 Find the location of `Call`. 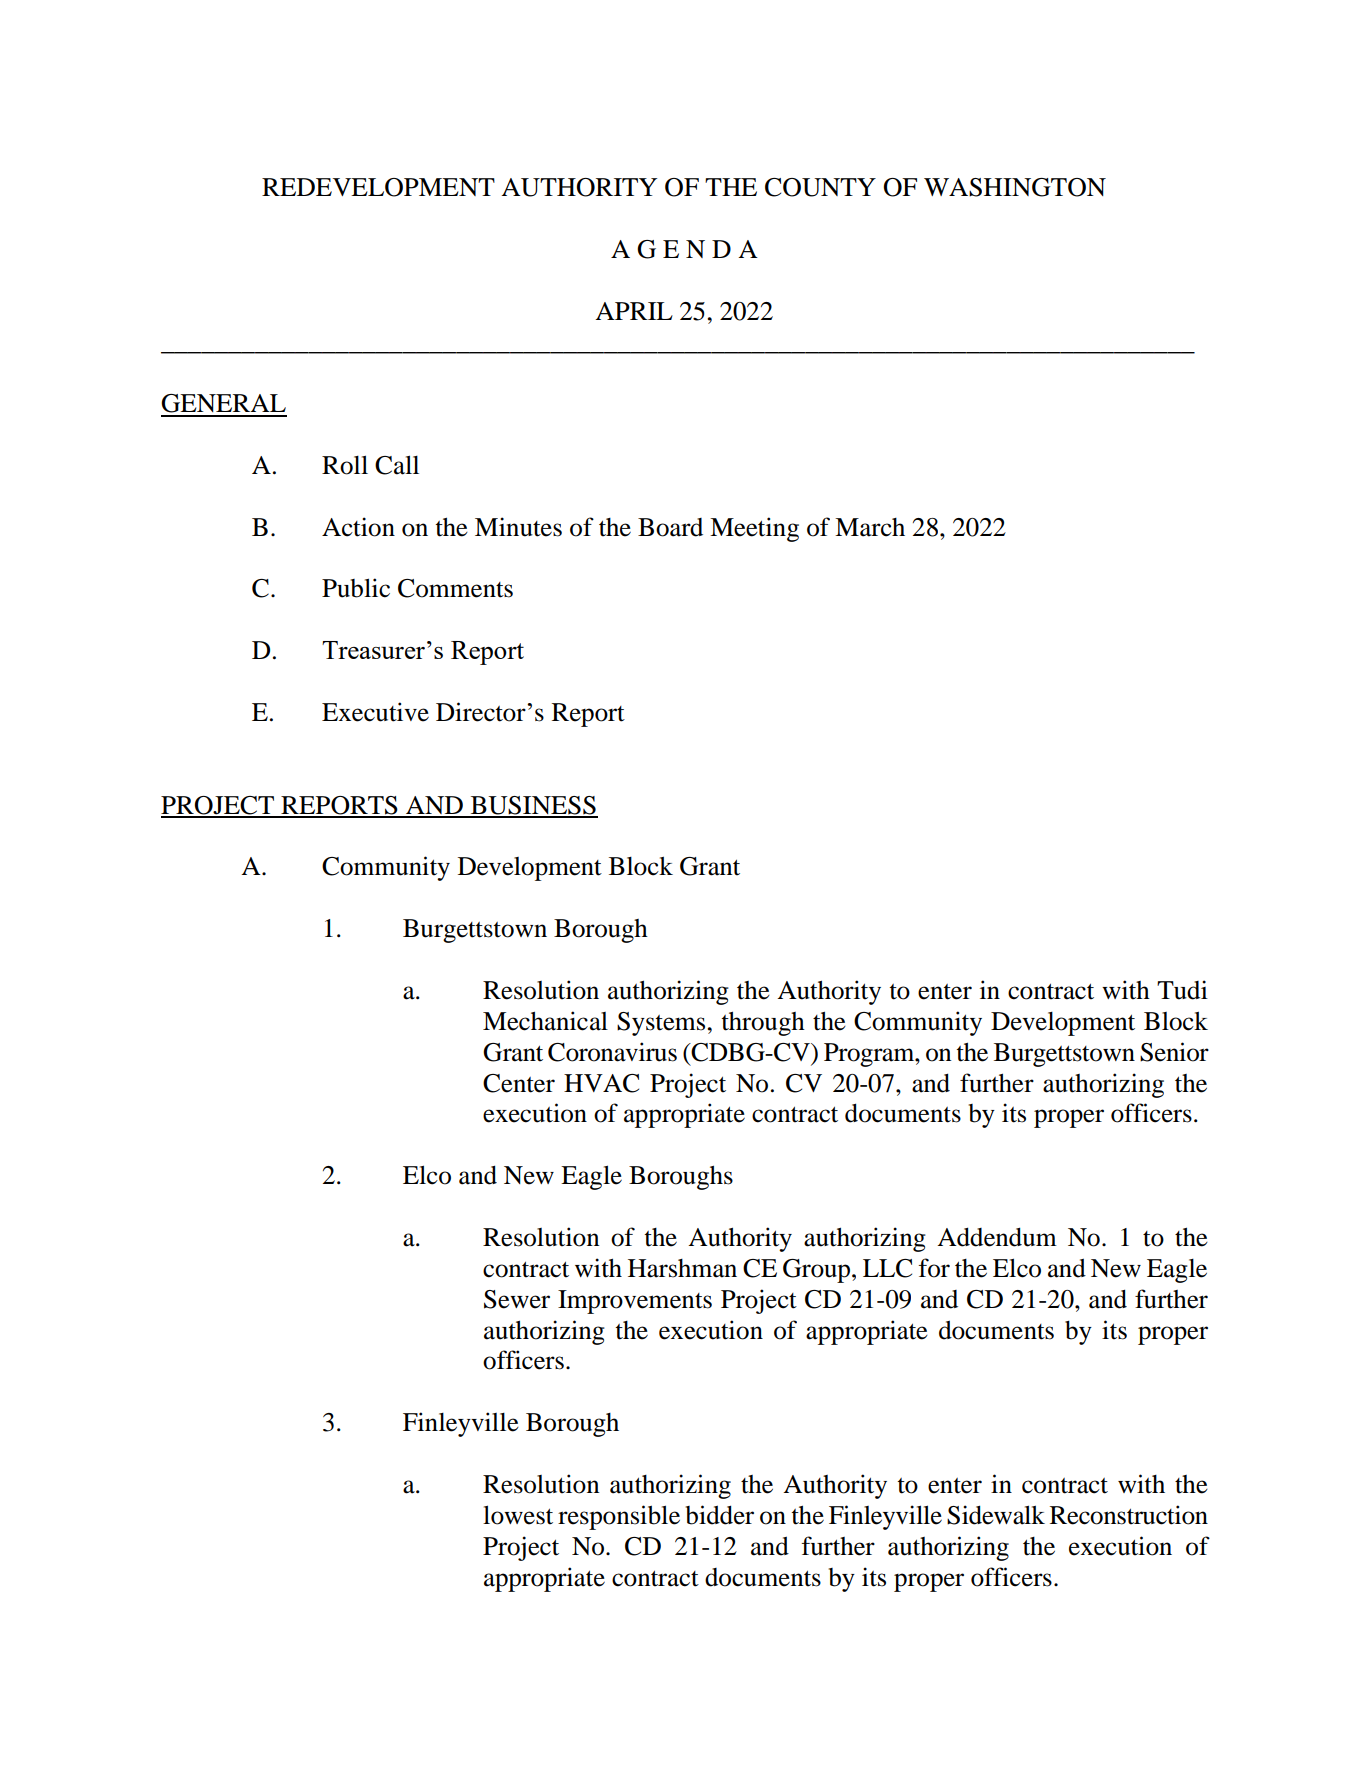

Call is located at coordinates (397, 465).
